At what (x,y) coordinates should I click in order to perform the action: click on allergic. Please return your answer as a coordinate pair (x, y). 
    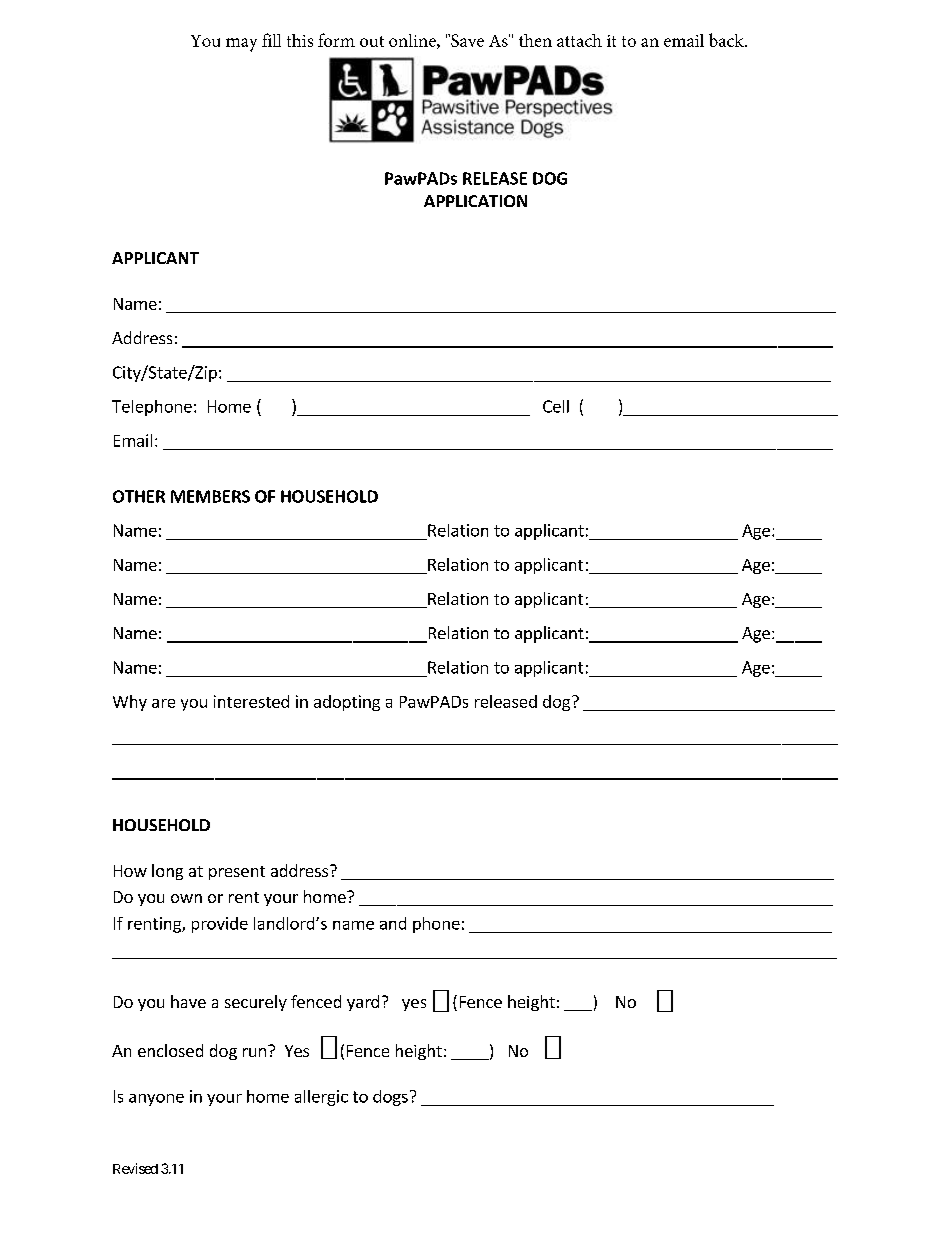
    Looking at the image, I should click on (321, 1098).
